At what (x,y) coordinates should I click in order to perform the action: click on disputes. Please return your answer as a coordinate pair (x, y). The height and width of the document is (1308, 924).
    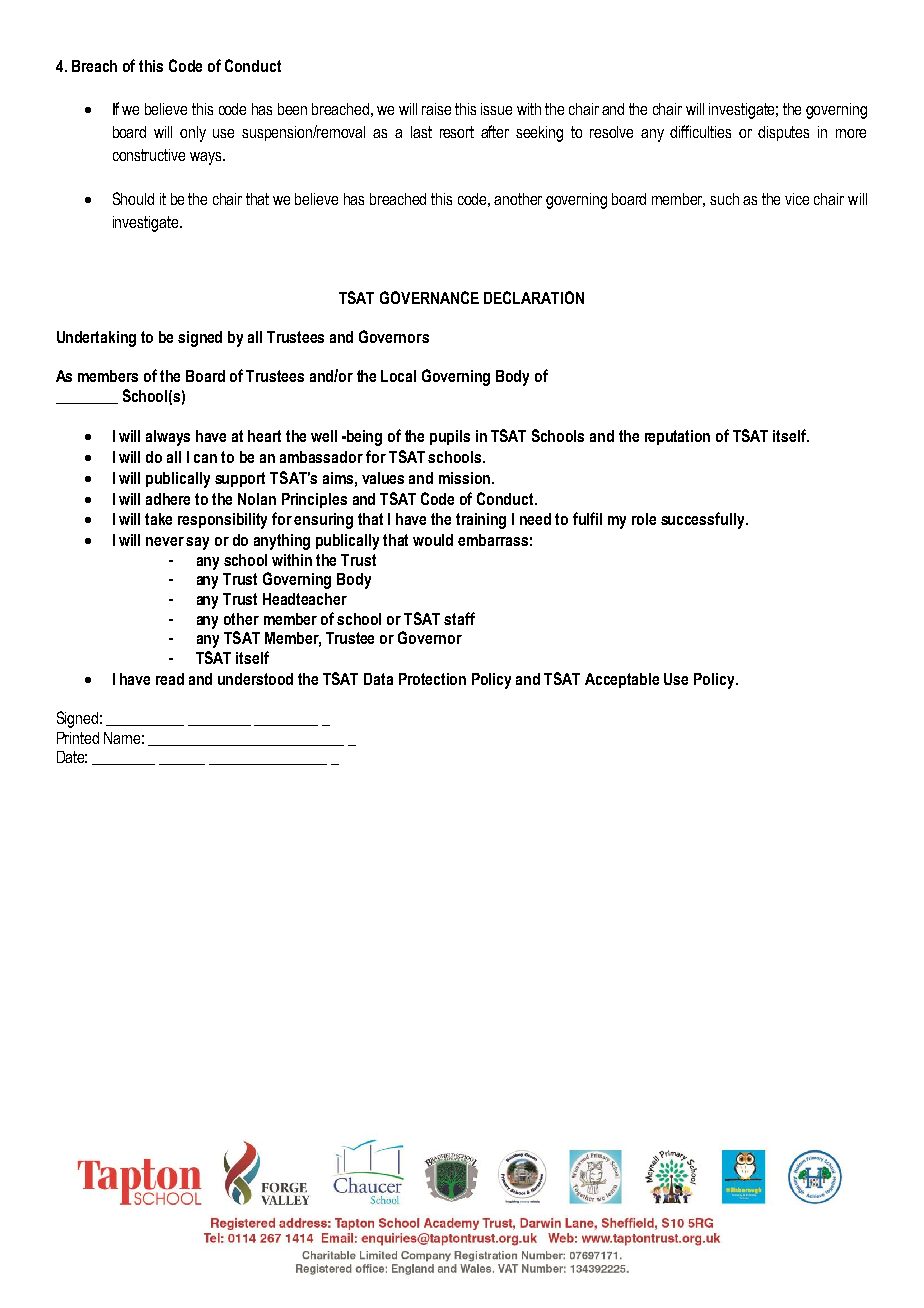
    Looking at the image, I should click on (783, 133).
